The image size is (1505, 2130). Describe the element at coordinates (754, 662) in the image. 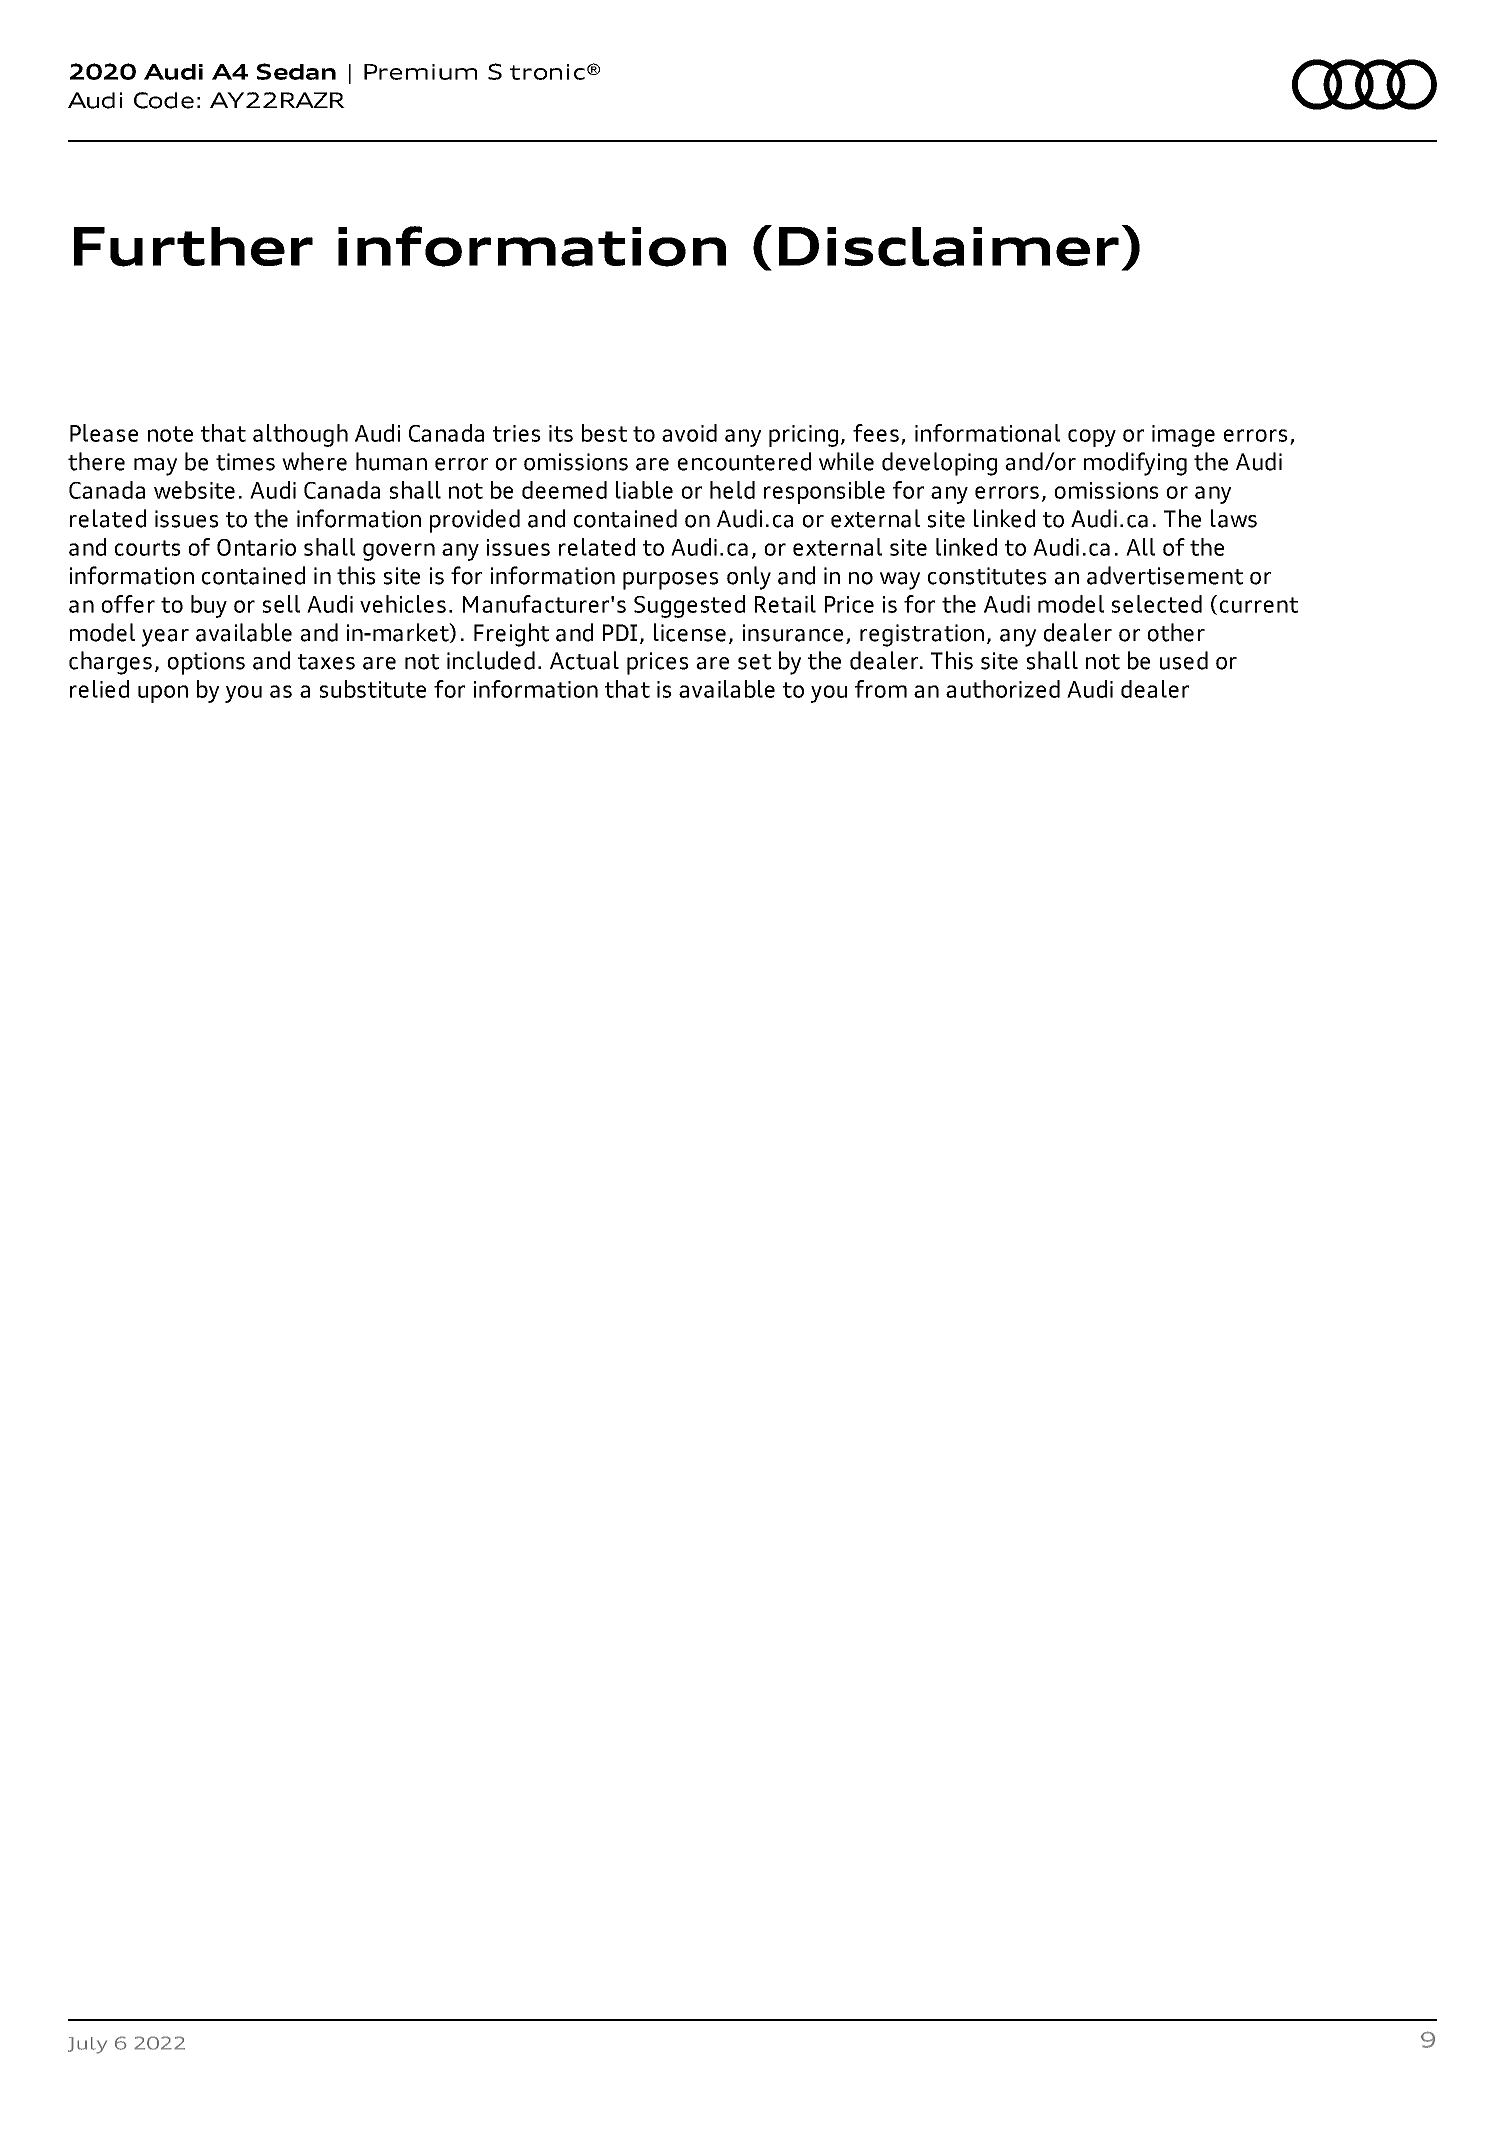

I see `set` at that location.
